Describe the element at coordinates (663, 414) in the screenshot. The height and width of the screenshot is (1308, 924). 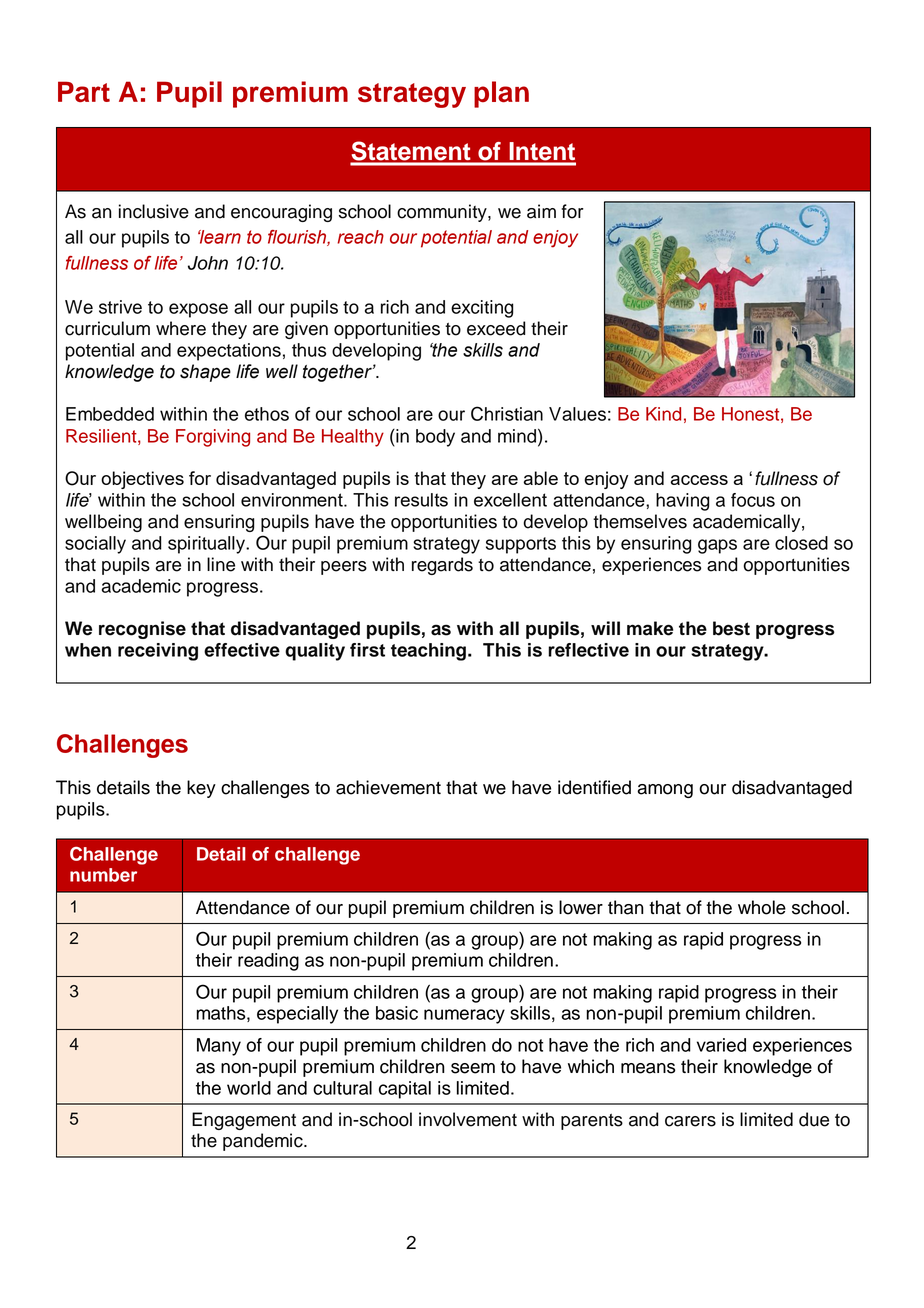
I see `Kind` at that location.
